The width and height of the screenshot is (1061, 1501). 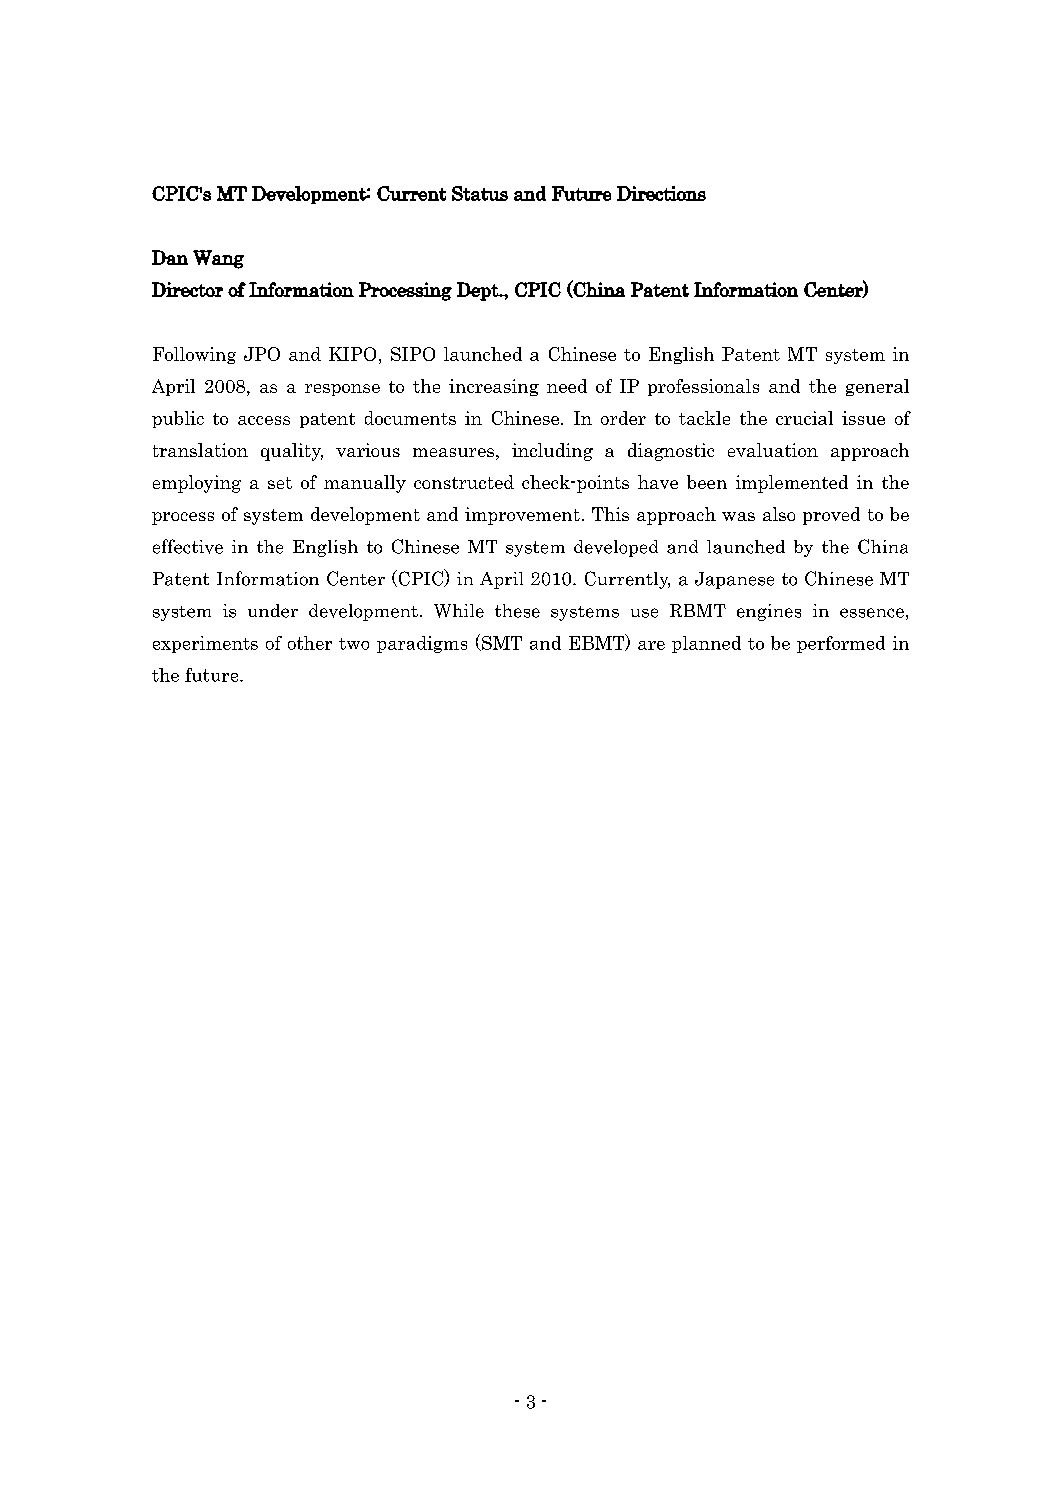 I want to click on Status, so click(x=480, y=193).
